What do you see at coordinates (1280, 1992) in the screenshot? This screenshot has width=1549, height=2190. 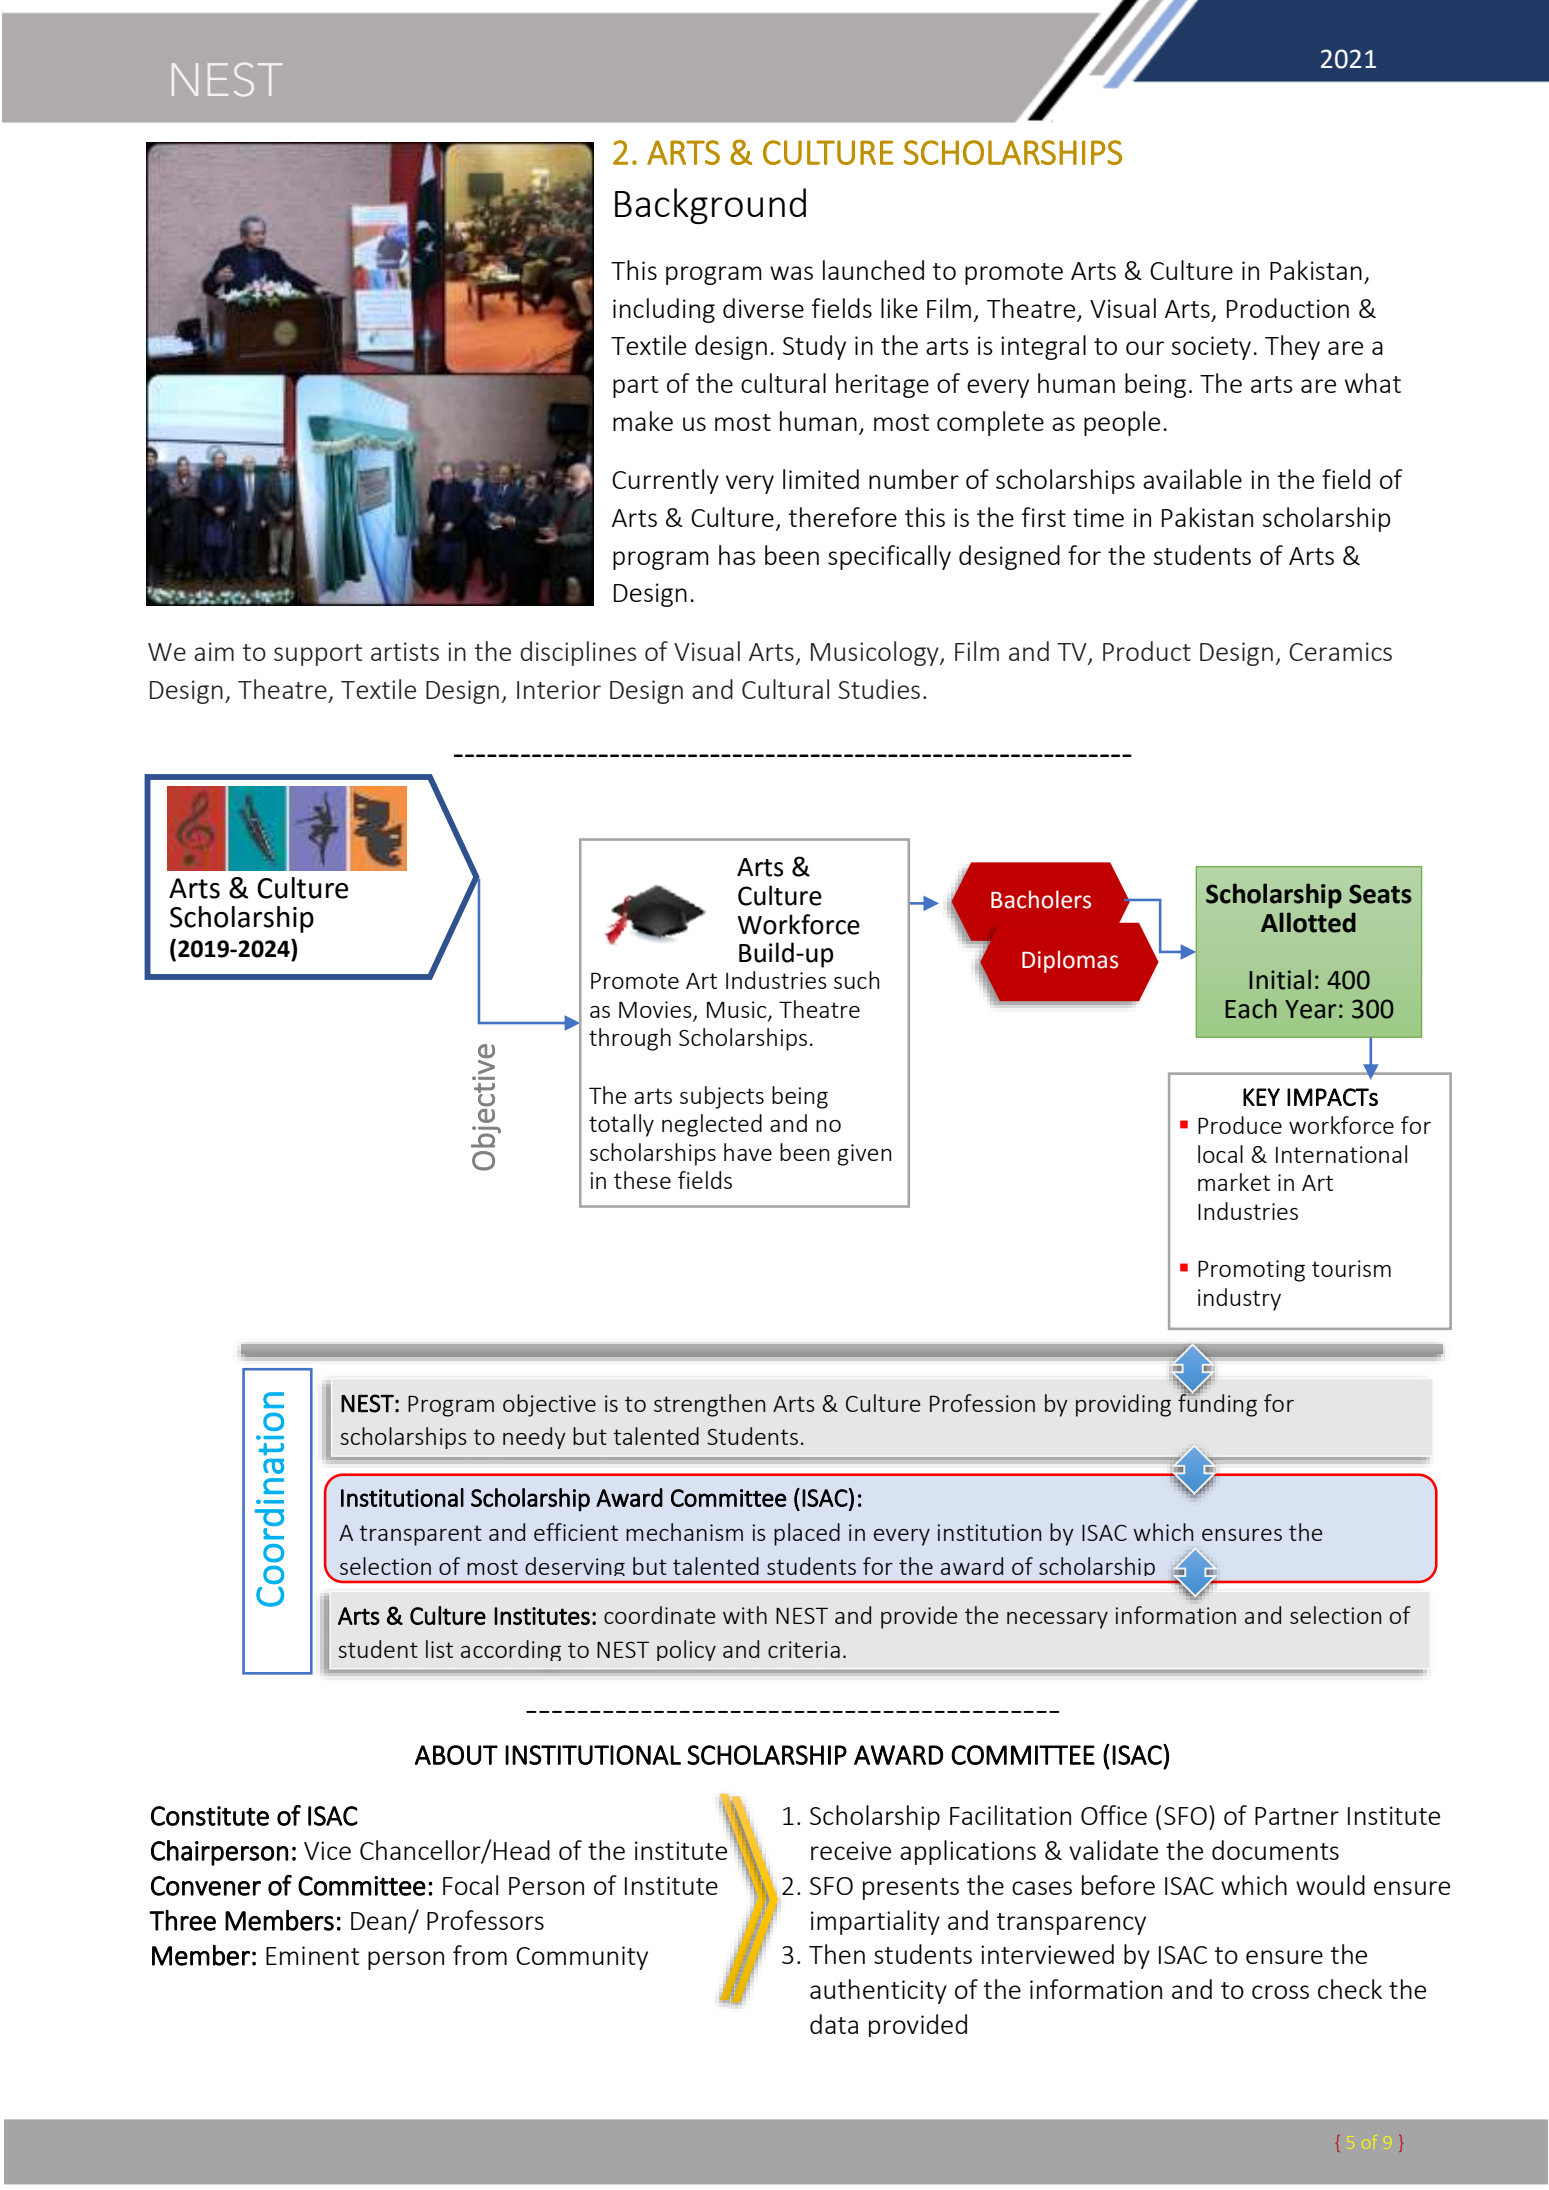 I see `cross` at bounding box center [1280, 1992].
